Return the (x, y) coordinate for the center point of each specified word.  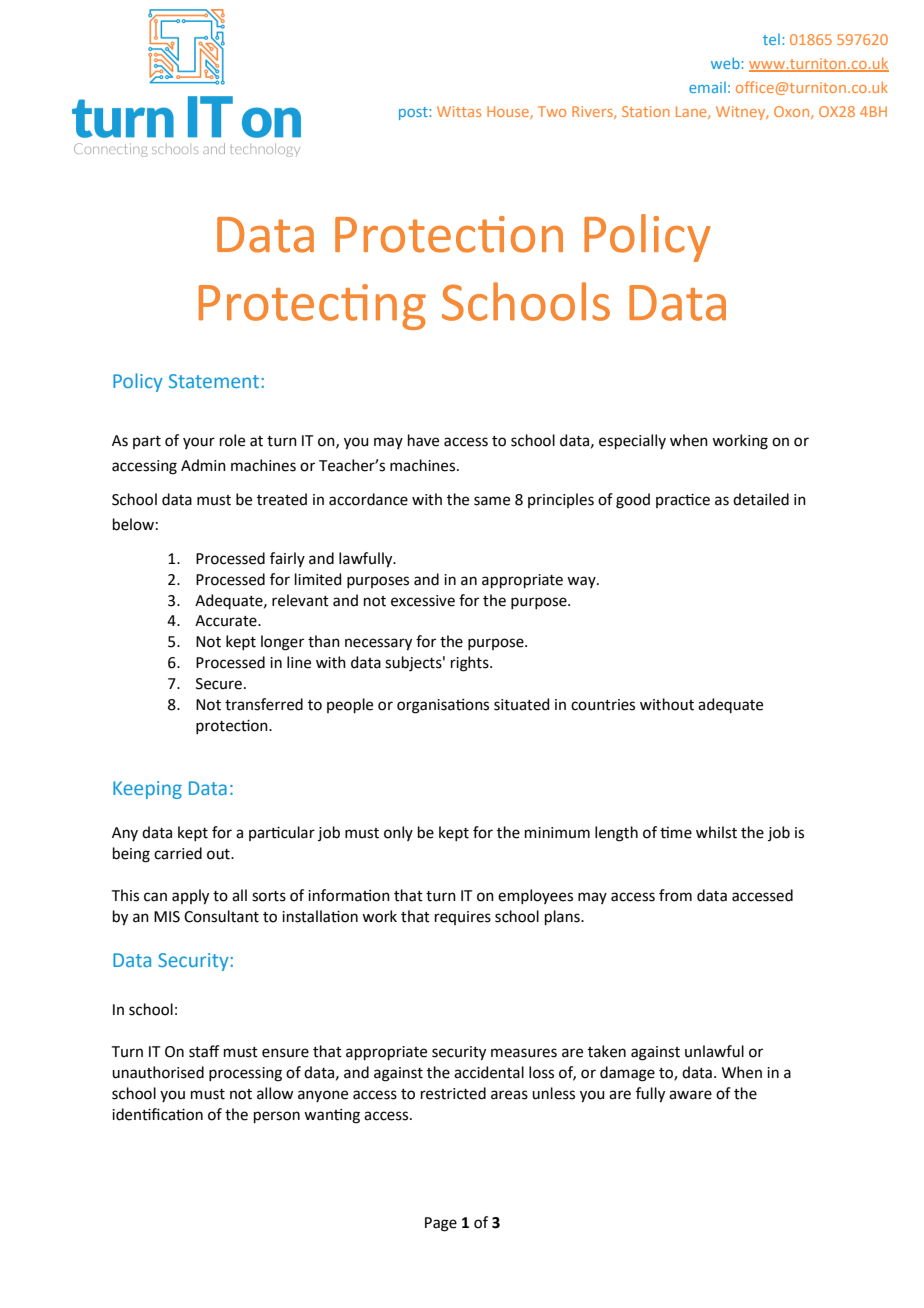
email (707, 87)
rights (471, 664)
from (675, 895)
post (414, 113)
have (423, 440)
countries (603, 705)
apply (190, 897)
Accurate (227, 621)
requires (463, 918)
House (509, 112)
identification (157, 1114)
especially (632, 441)
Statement (214, 381)
